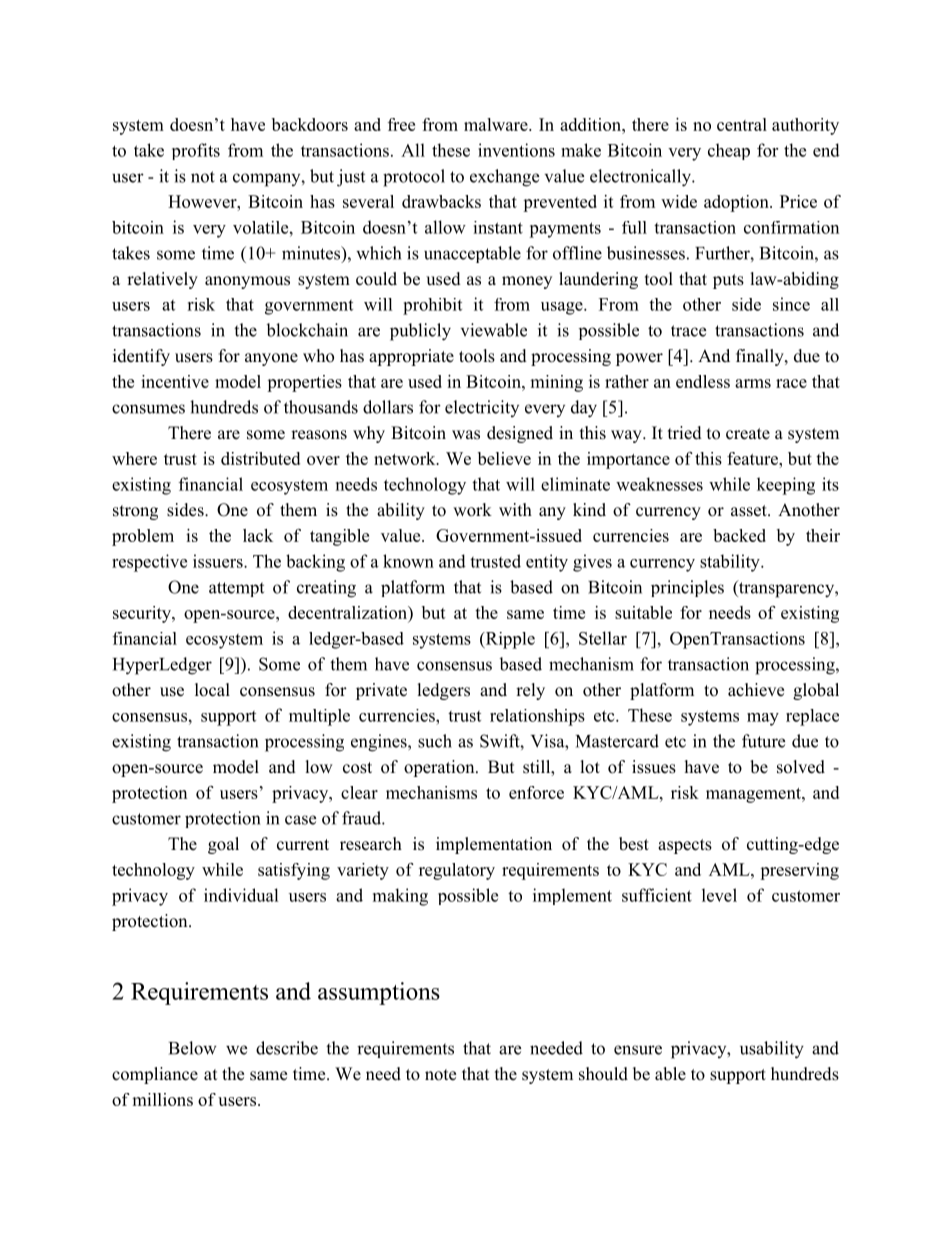 This document has width=952, height=1233. What do you see at coordinates (547, 563) in the document?
I see `entity` at bounding box center [547, 563].
